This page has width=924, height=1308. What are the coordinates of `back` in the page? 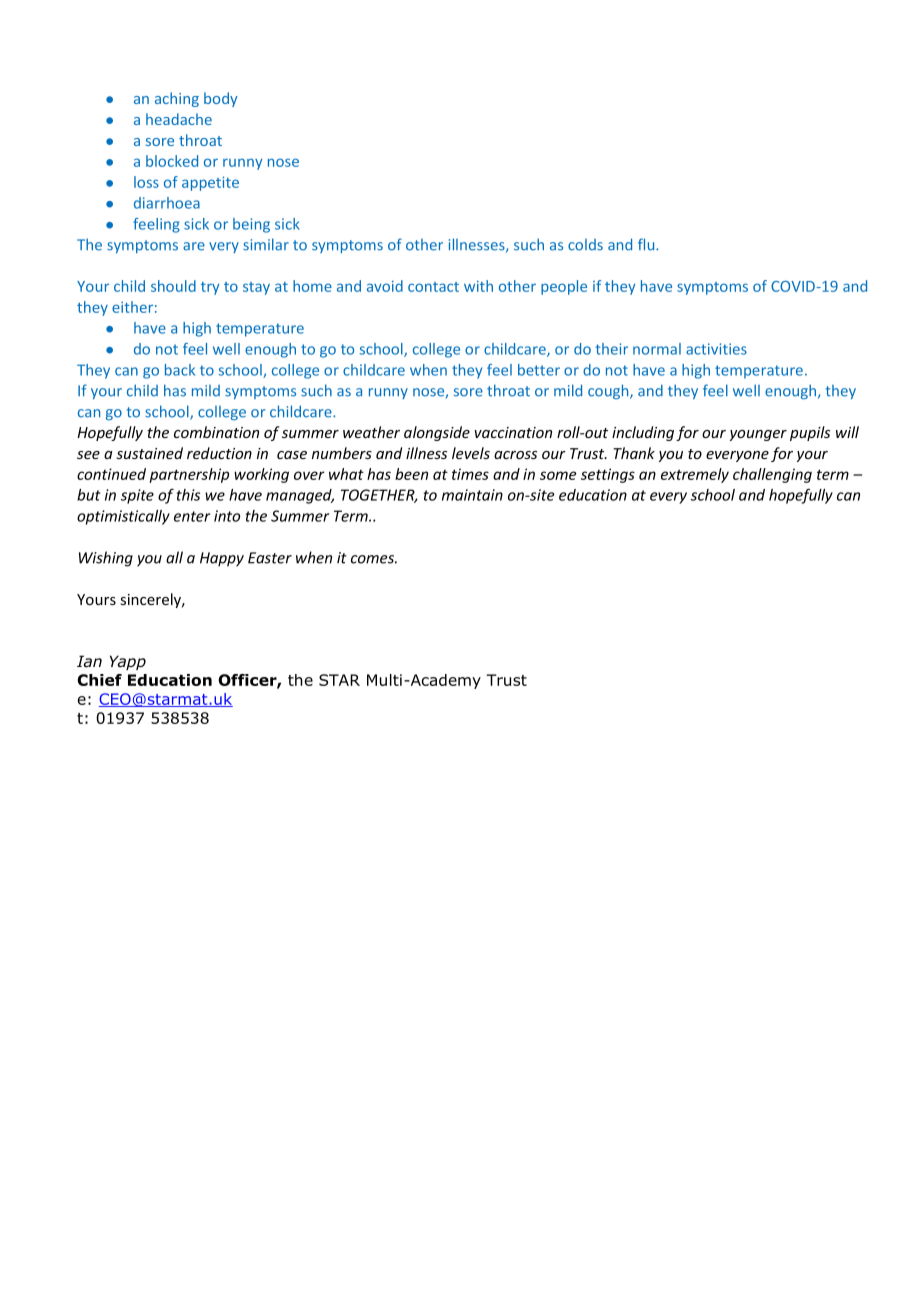 It's located at (180, 370).
